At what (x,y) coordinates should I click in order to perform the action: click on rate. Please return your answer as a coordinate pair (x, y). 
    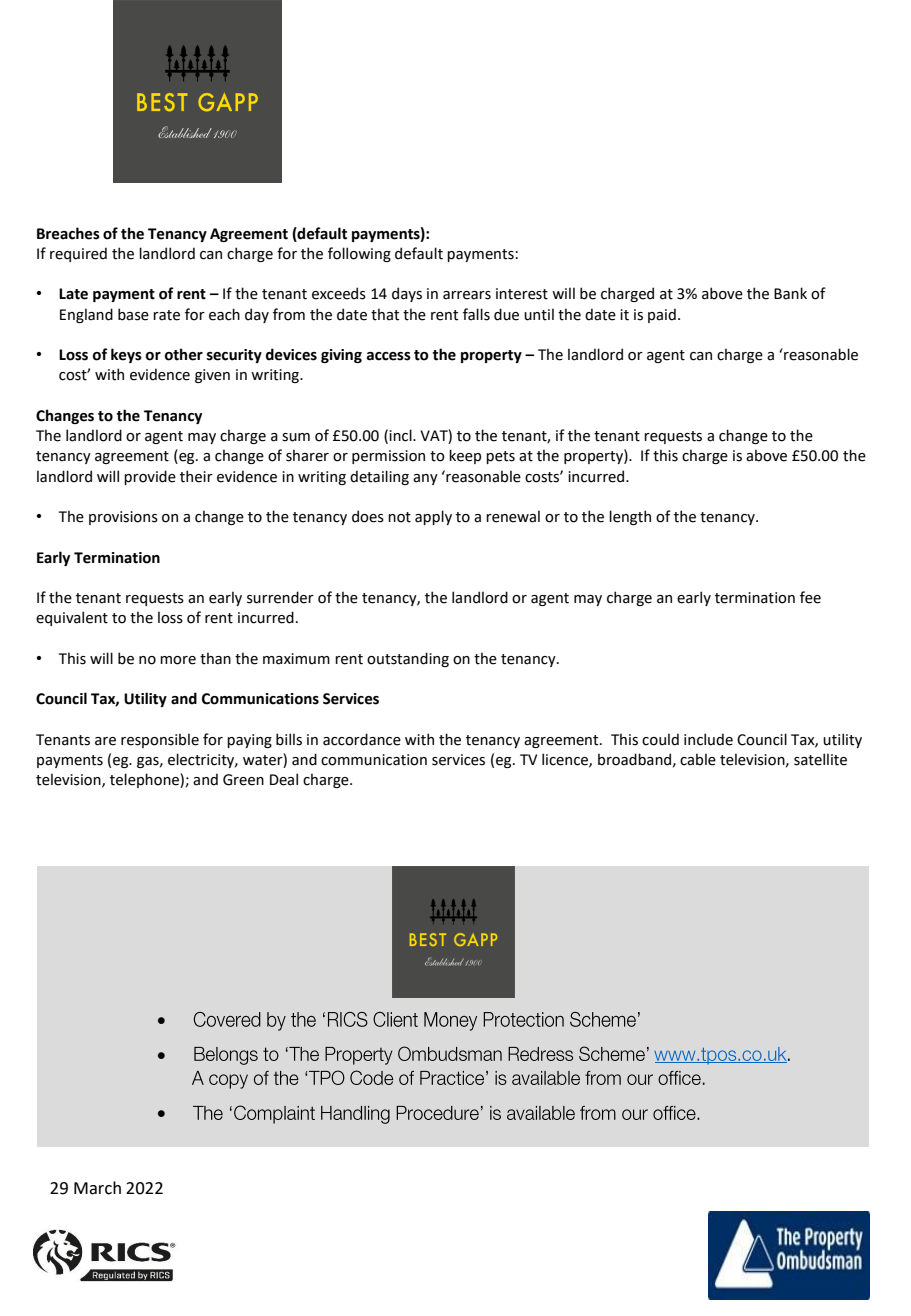
    Looking at the image, I should click on (166, 315).
